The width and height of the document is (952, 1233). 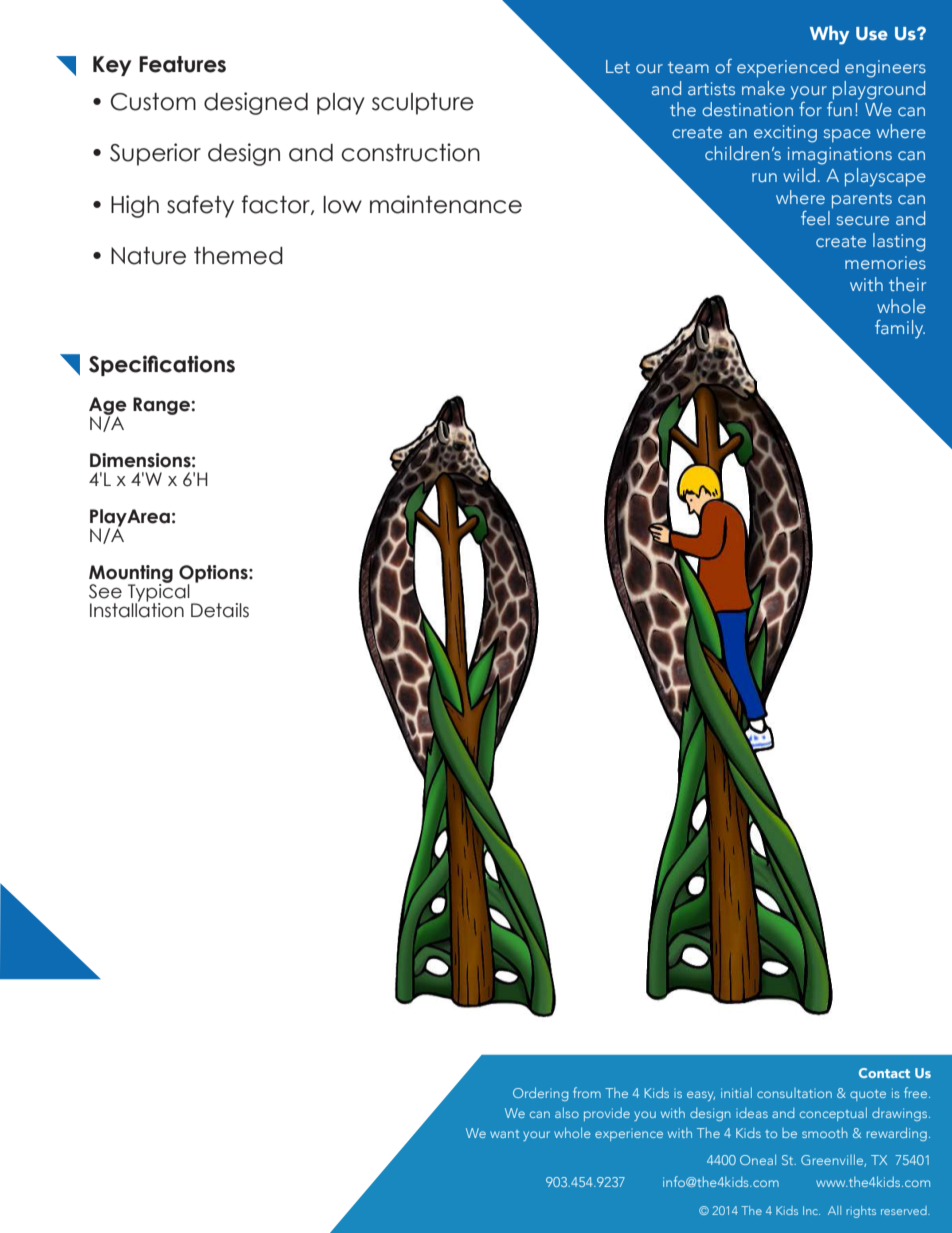 I want to click on sculpture, so click(x=423, y=104).
